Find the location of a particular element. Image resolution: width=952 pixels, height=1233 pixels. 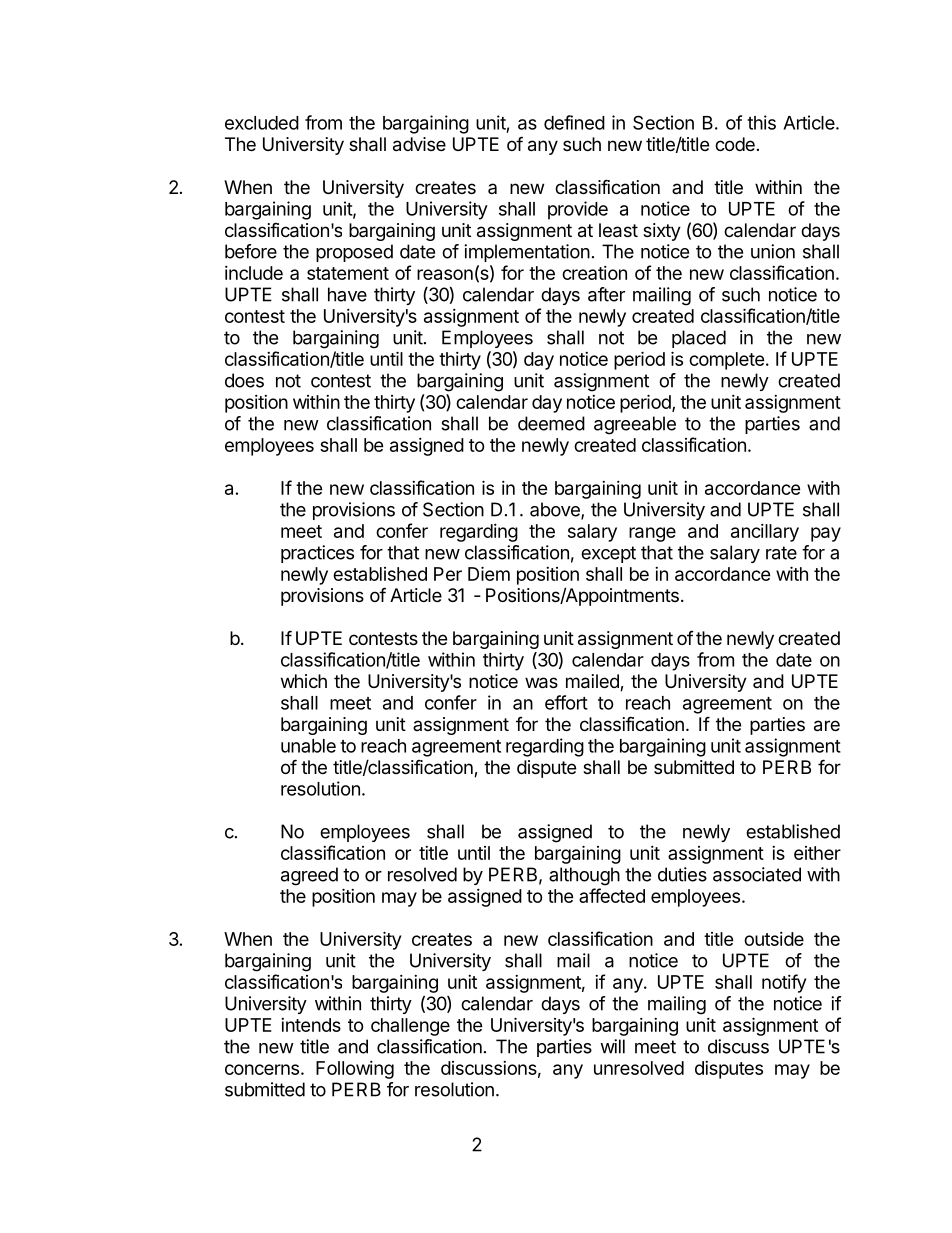

defined is located at coordinates (574, 122).
